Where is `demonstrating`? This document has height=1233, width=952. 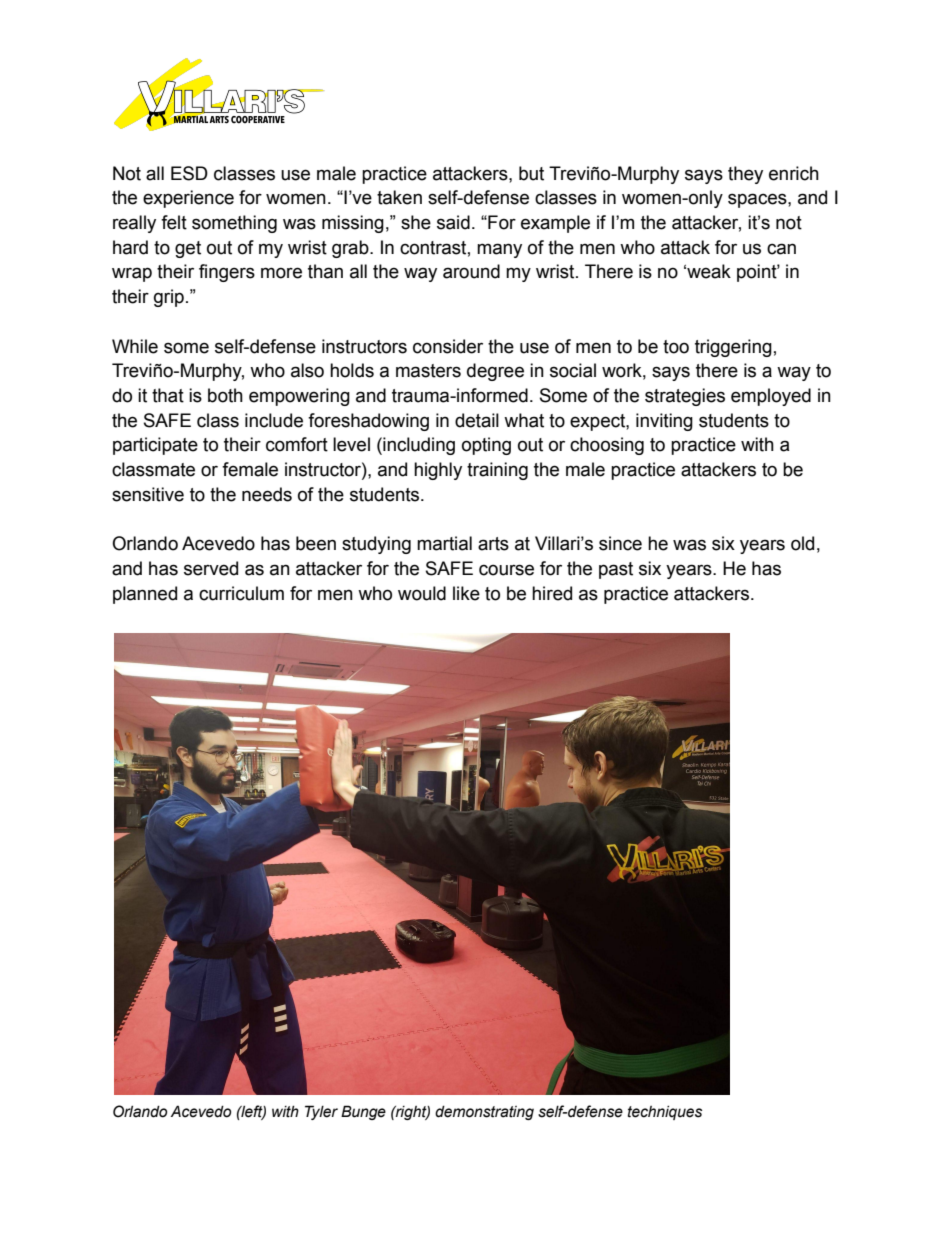 demonstrating is located at coordinates (484, 1113).
